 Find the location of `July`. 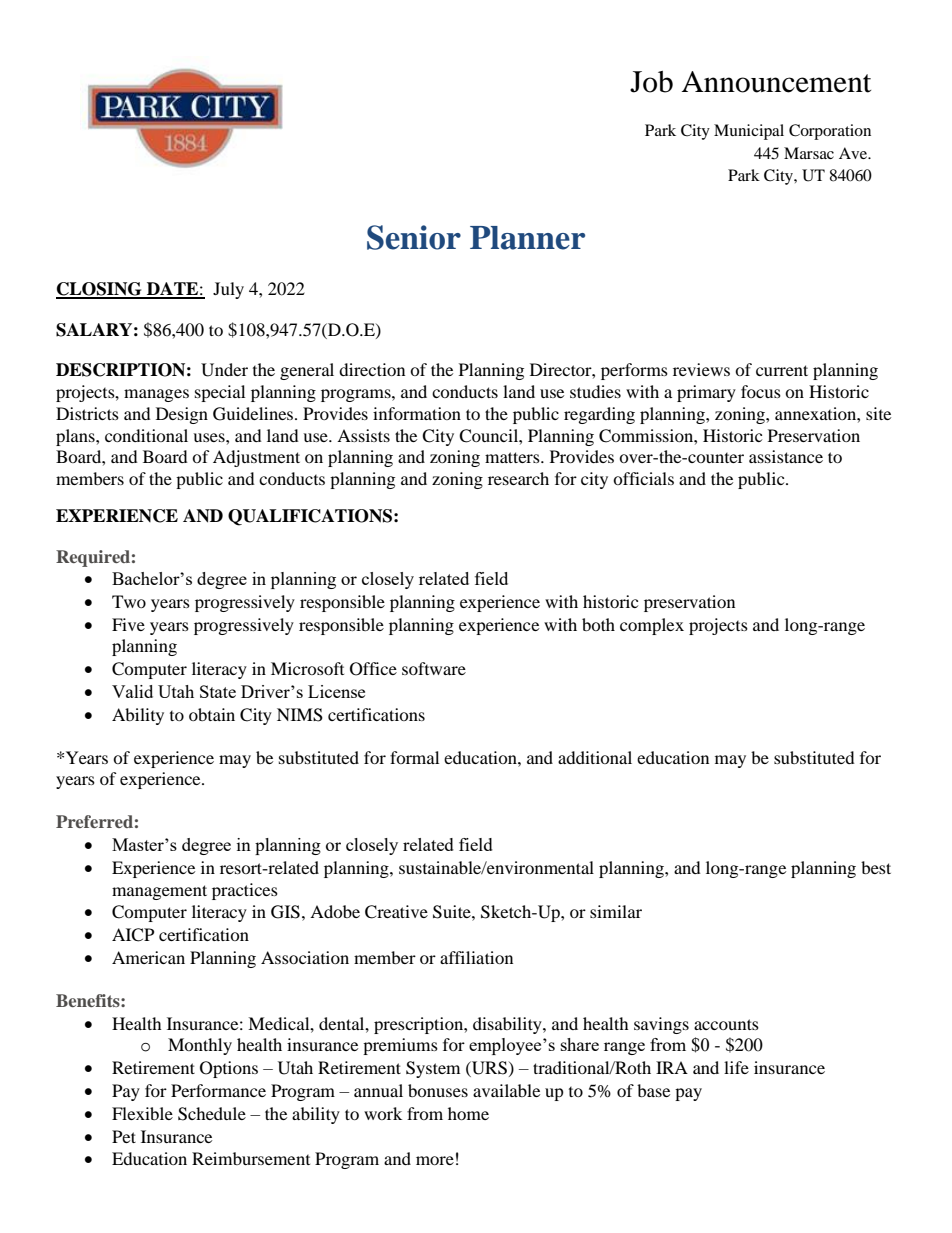

July is located at coordinates (228, 290).
